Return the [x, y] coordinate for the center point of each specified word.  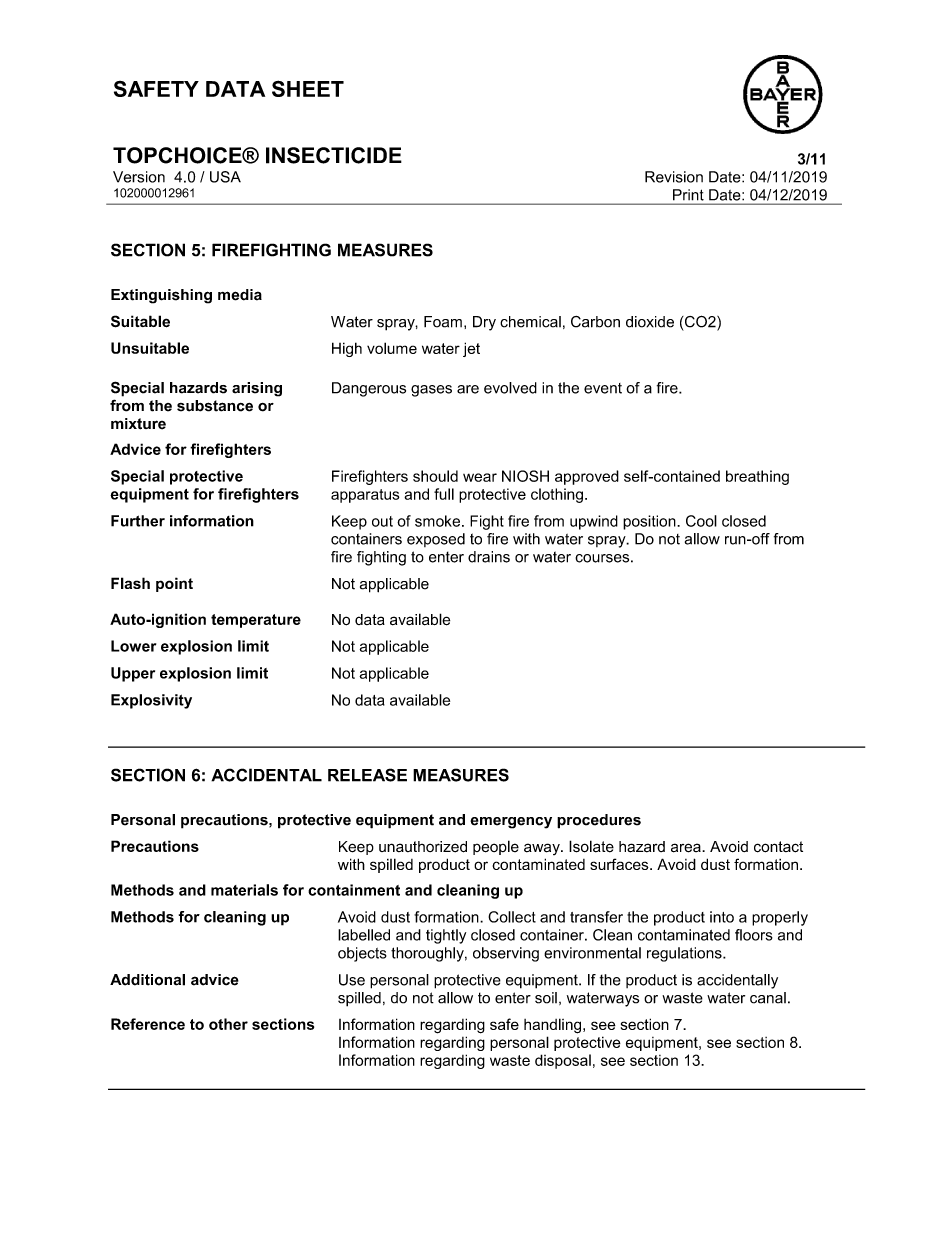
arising [257, 389]
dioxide [650, 322]
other [228, 1024]
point [174, 584]
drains [489, 557]
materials [244, 890]
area [687, 848]
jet [471, 349]
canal [768, 998]
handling [554, 1026]
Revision [674, 177]
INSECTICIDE [334, 155]
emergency [511, 823]
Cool [701, 521]
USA [225, 177]
